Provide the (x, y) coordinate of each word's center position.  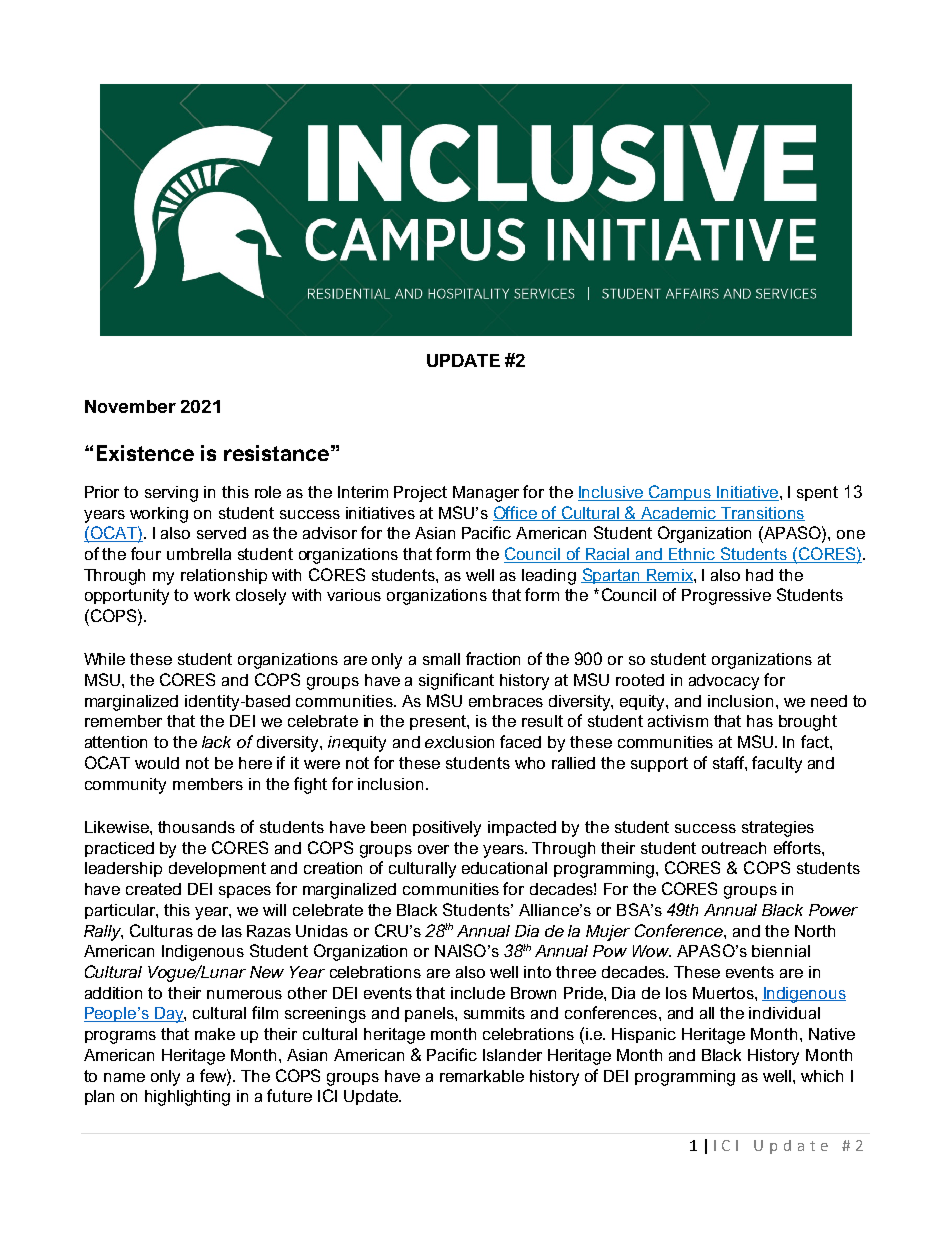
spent (817, 493)
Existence (145, 453)
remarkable (482, 1076)
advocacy (724, 682)
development (217, 869)
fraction (493, 658)
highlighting (187, 1098)
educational (504, 868)
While (104, 659)
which (822, 1076)
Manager (486, 494)
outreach (734, 848)
